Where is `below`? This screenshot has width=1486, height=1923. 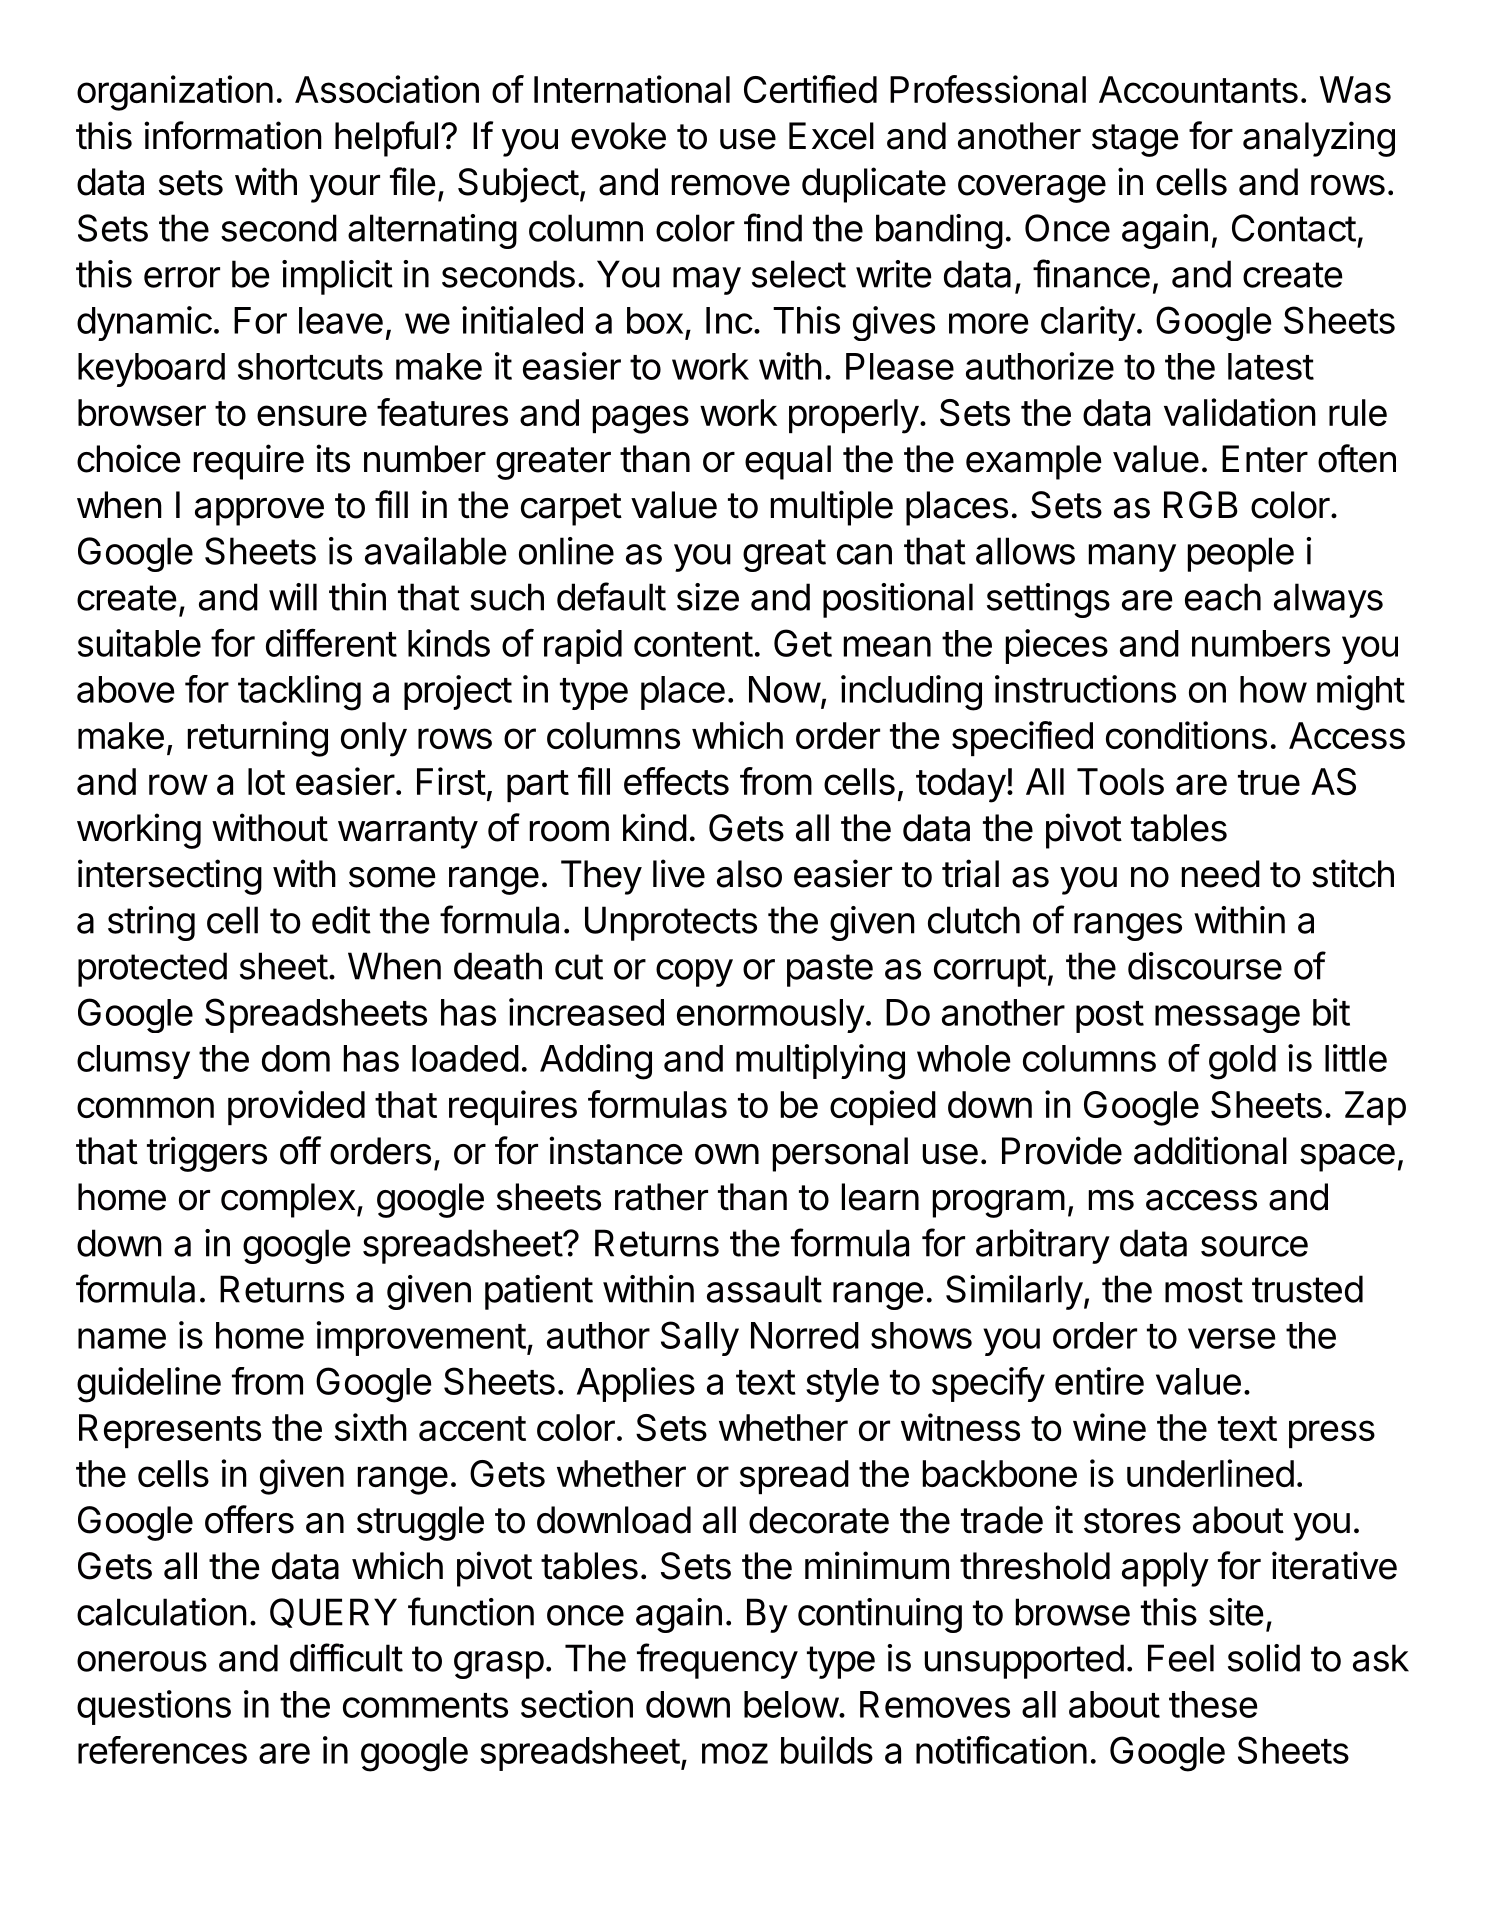 below is located at coordinates (791, 1704).
